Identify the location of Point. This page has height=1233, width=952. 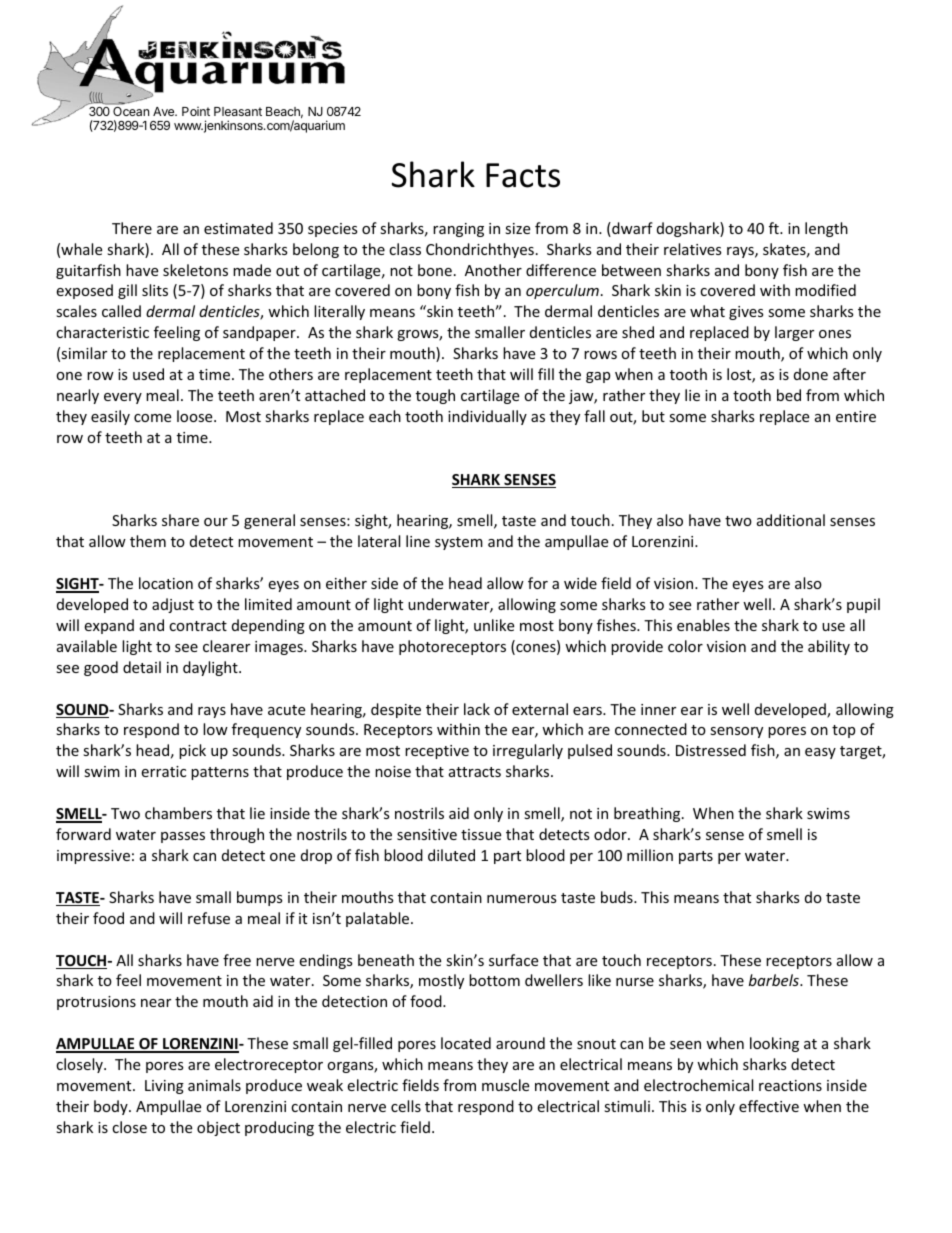
(196, 111).
